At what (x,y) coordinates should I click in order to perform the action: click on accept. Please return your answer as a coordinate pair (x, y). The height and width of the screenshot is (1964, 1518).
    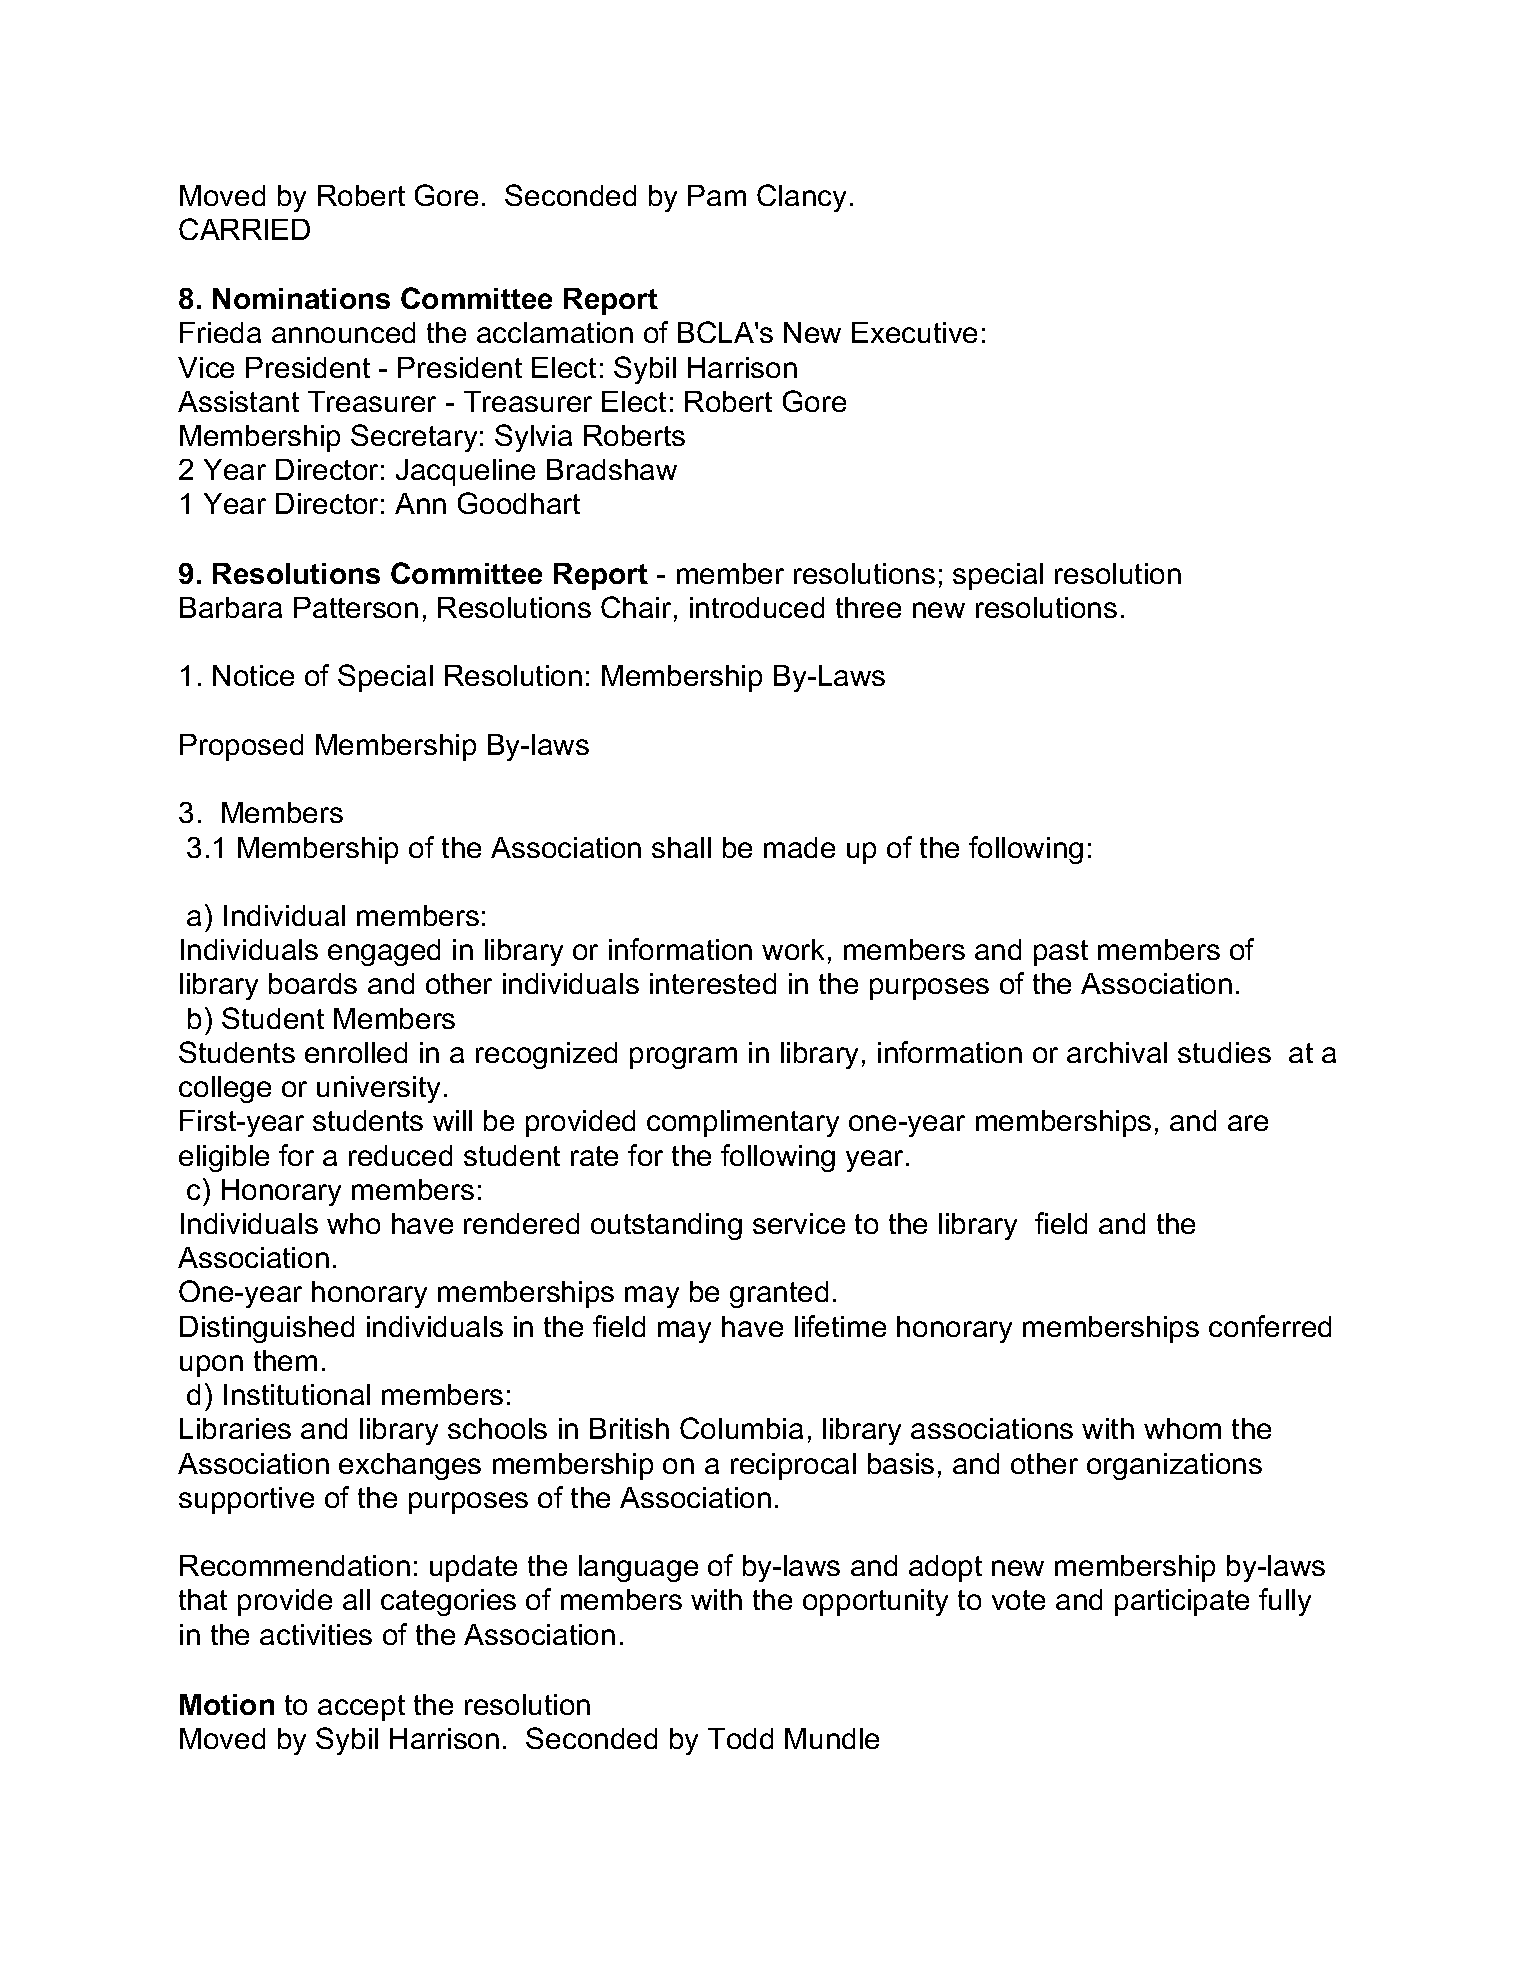
    Looking at the image, I should click on (361, 1708).
